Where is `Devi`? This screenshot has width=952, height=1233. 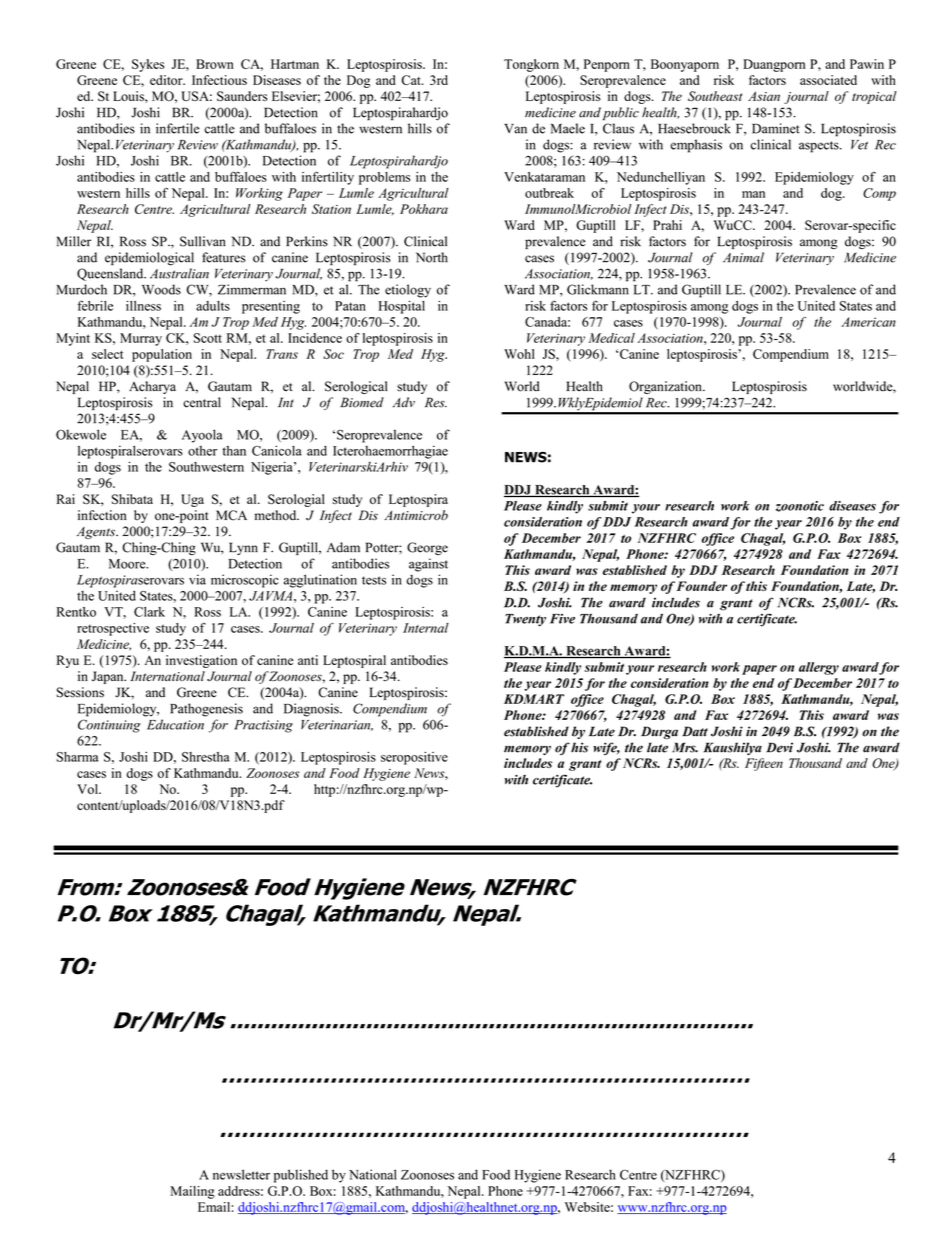 Devi is located at coordinates (779, 747).
